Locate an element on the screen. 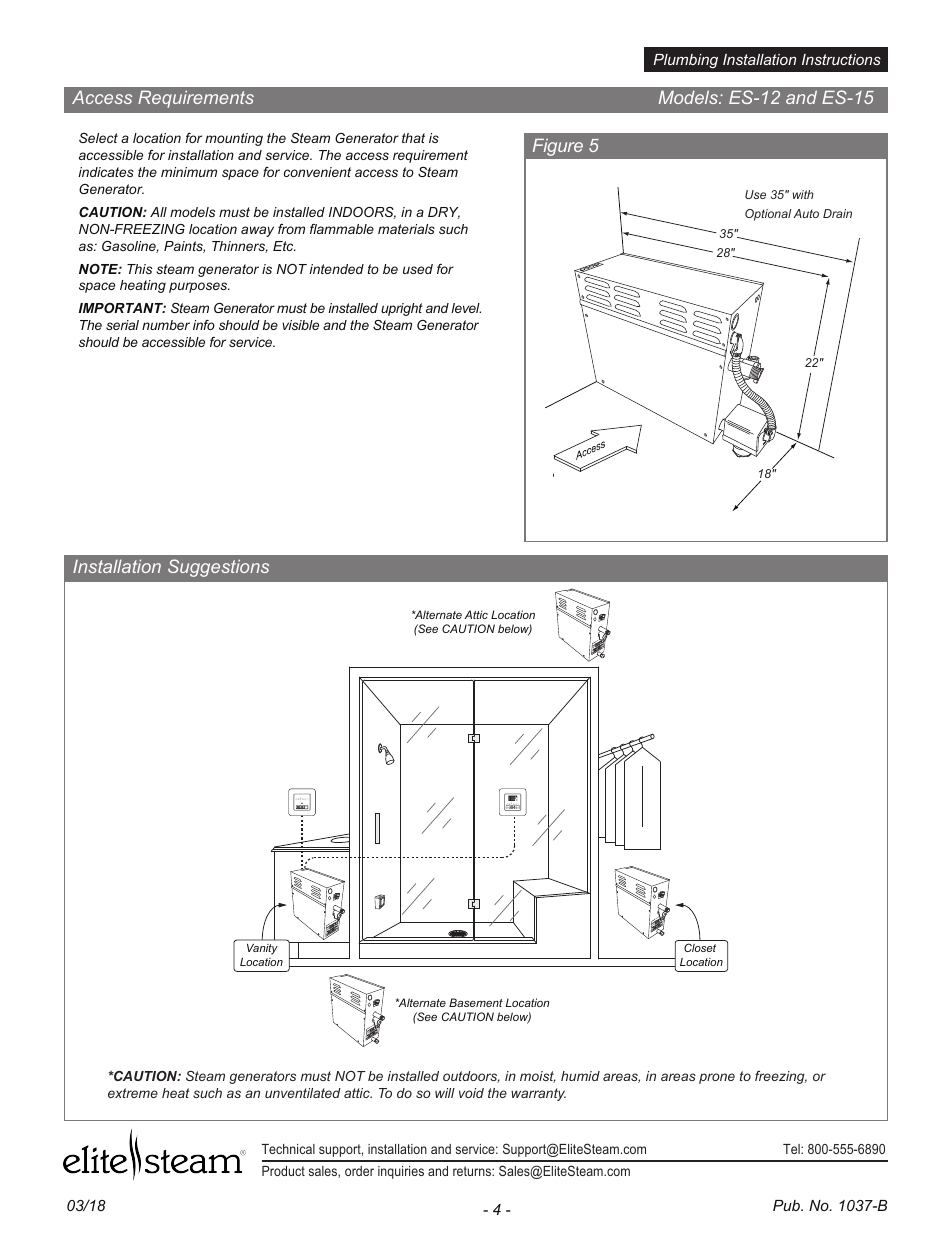 Image resolution: width=952 pixels, height=1233 pixels. Closet is located at coordinates (700, 947).
